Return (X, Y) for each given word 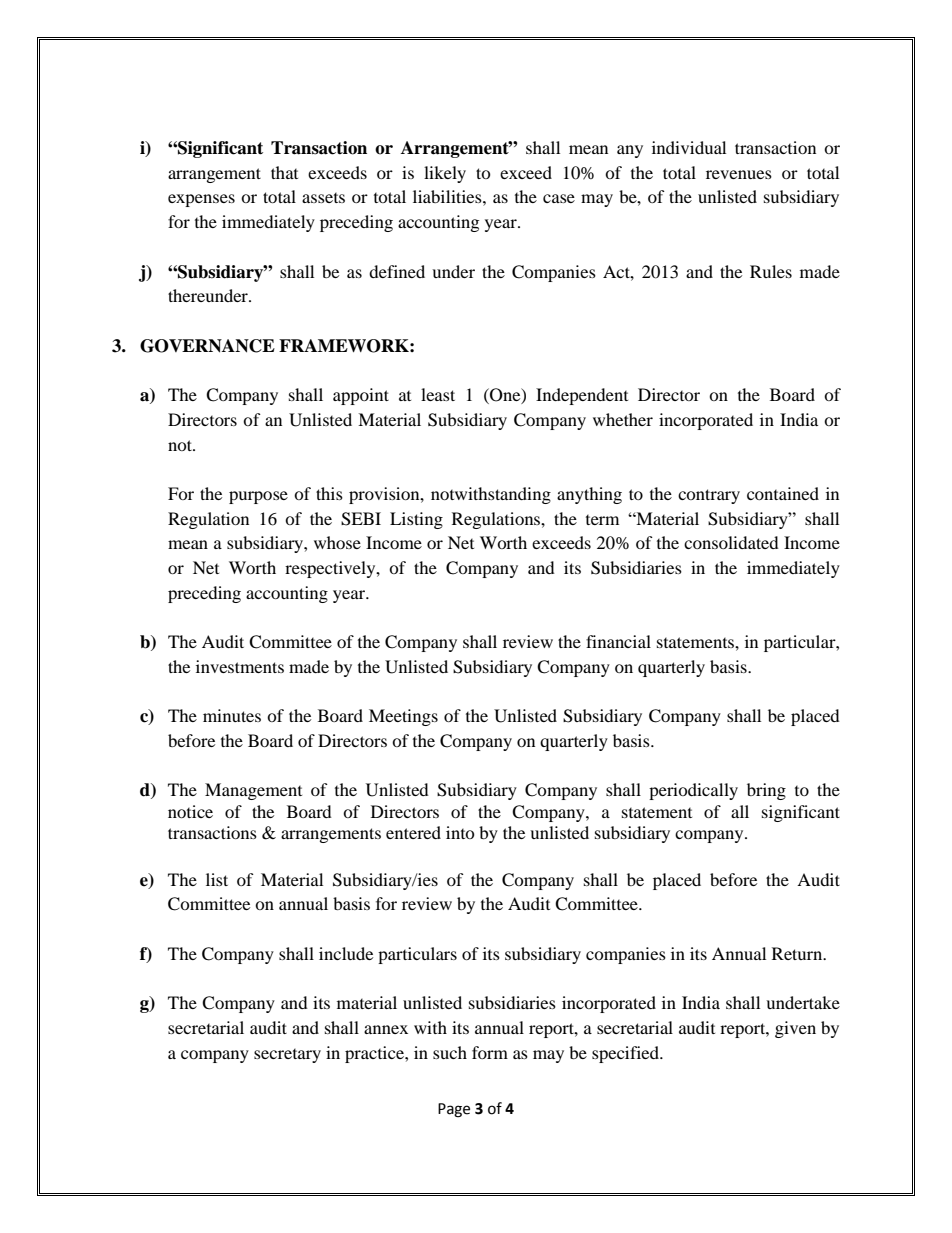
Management (253, 791)
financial (618, 641)
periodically (693, 791)
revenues (739, 174)
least (438, 394)
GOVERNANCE (207, 346)
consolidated (731, 542)
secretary (287, 1056)
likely (445, 174)
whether (623, 419)
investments (240, 666)
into (460, 832)
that (284, 172)
